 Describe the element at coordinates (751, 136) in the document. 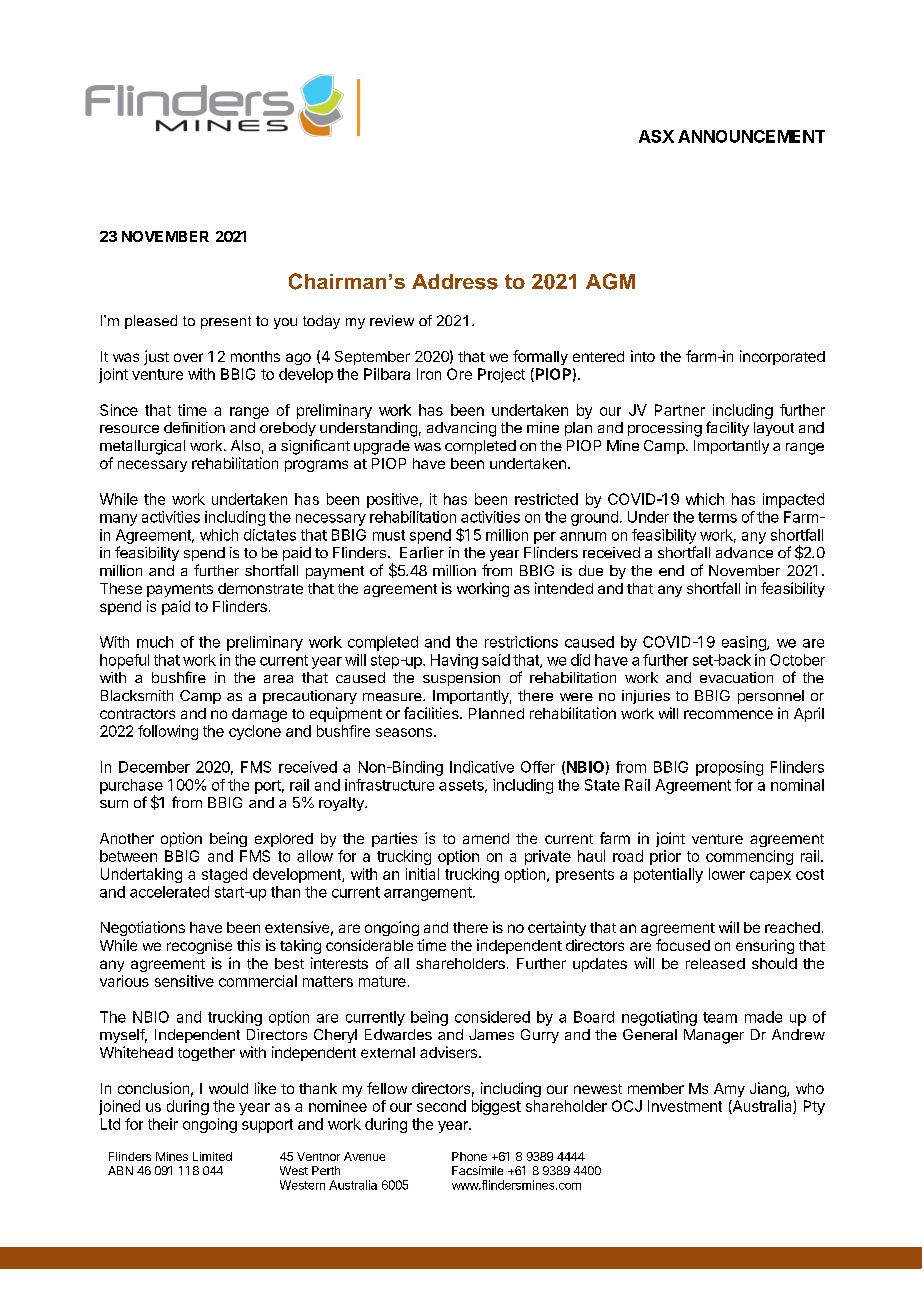

I see `ANNOUNCEMENT` at that location.
